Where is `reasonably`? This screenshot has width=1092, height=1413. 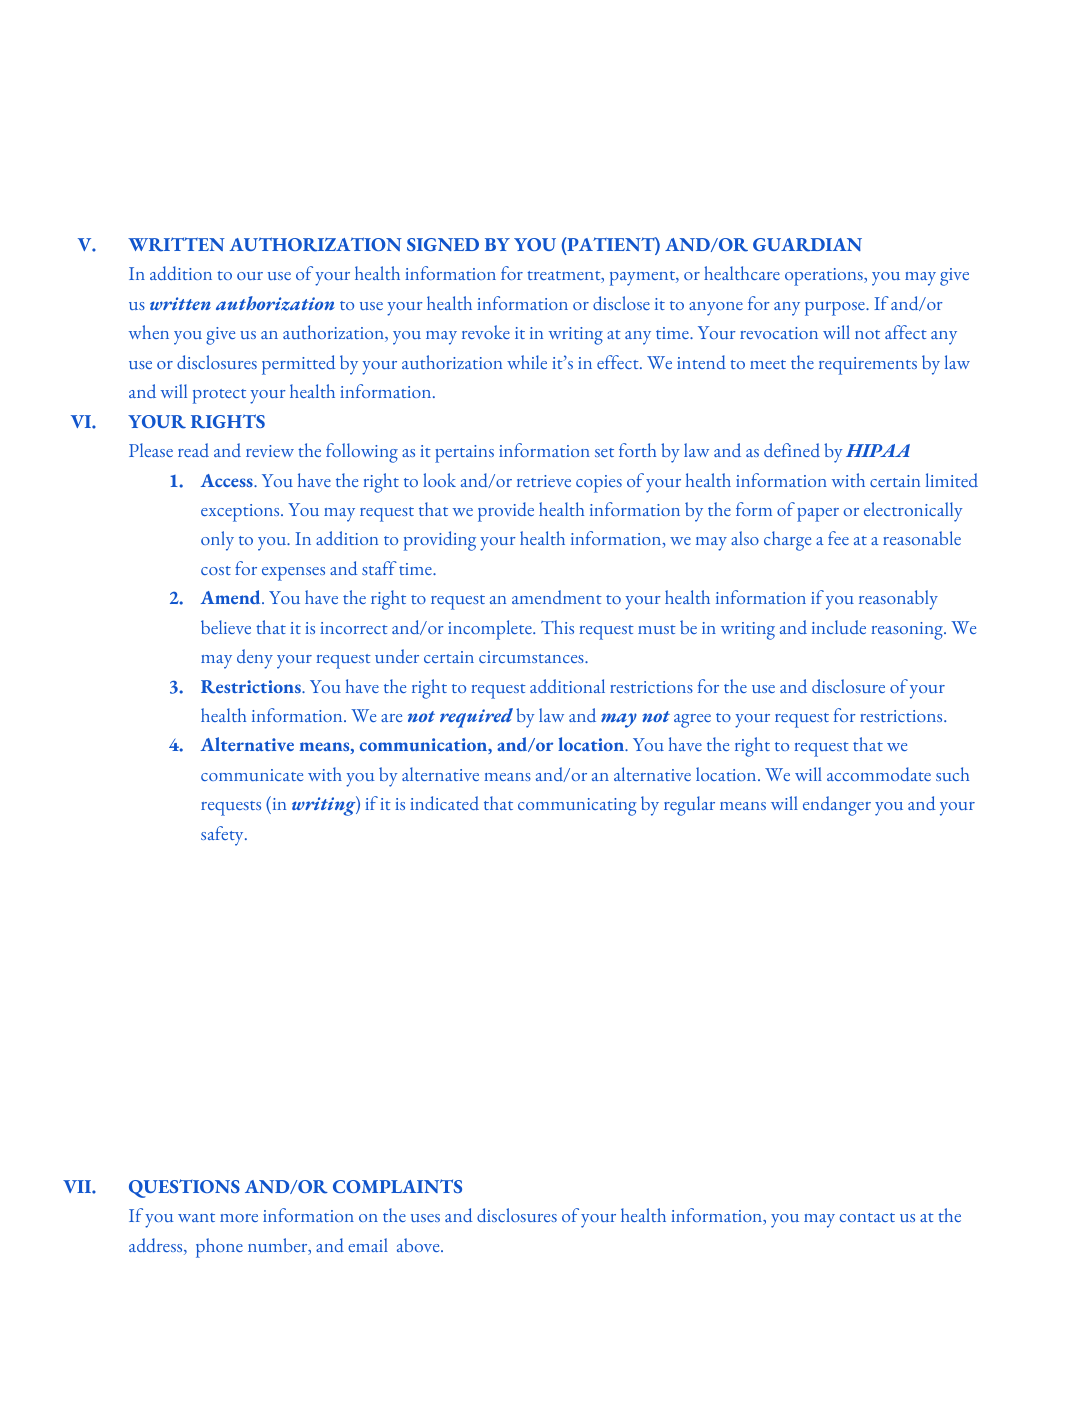
reasonably is located at coordinates (898, 600).
